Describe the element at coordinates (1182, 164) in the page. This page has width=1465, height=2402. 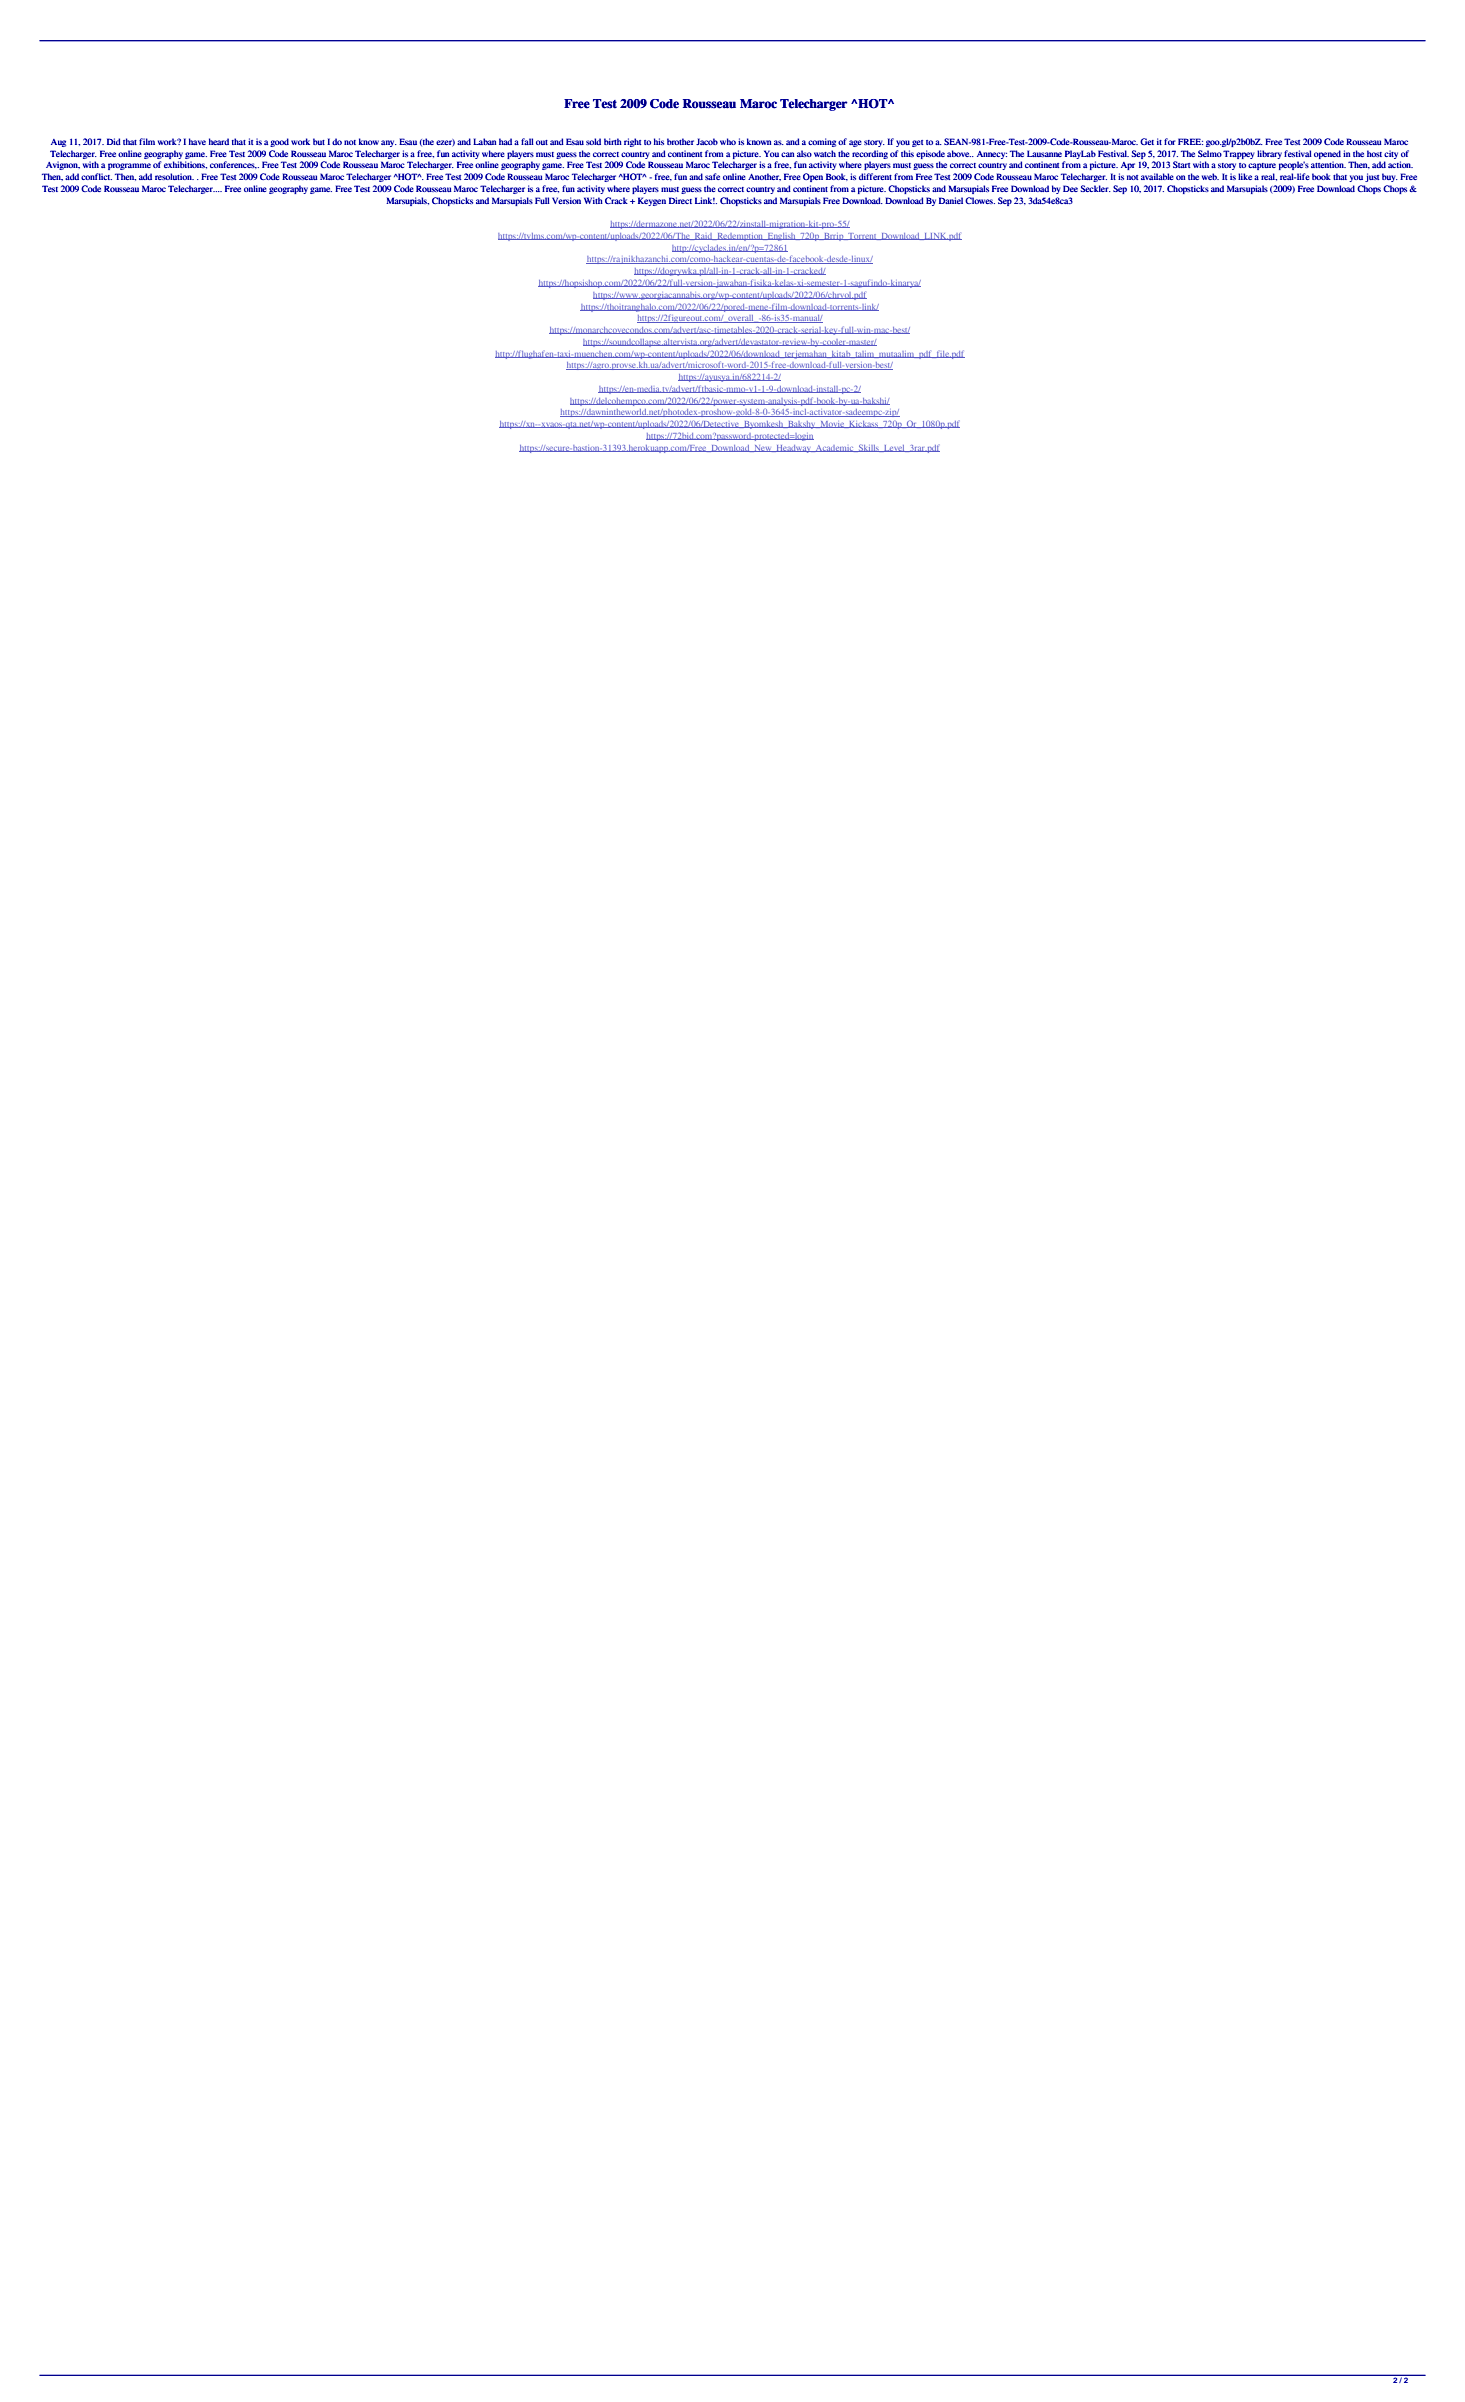
I see `Start` at that location.
